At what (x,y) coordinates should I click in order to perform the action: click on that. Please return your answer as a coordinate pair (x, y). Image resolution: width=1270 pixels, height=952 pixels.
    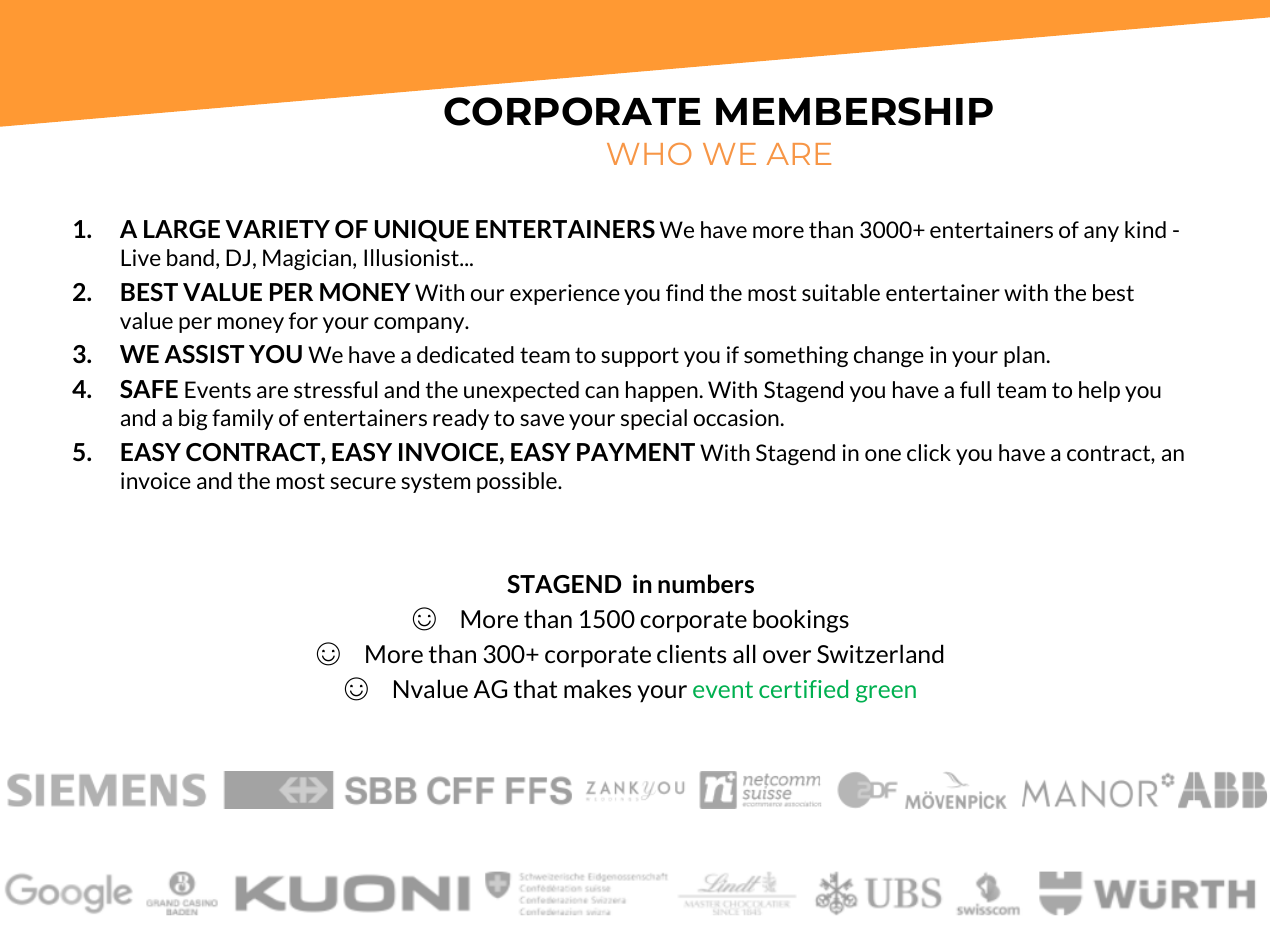
    Looking at the image, I should click on (535, 688).
